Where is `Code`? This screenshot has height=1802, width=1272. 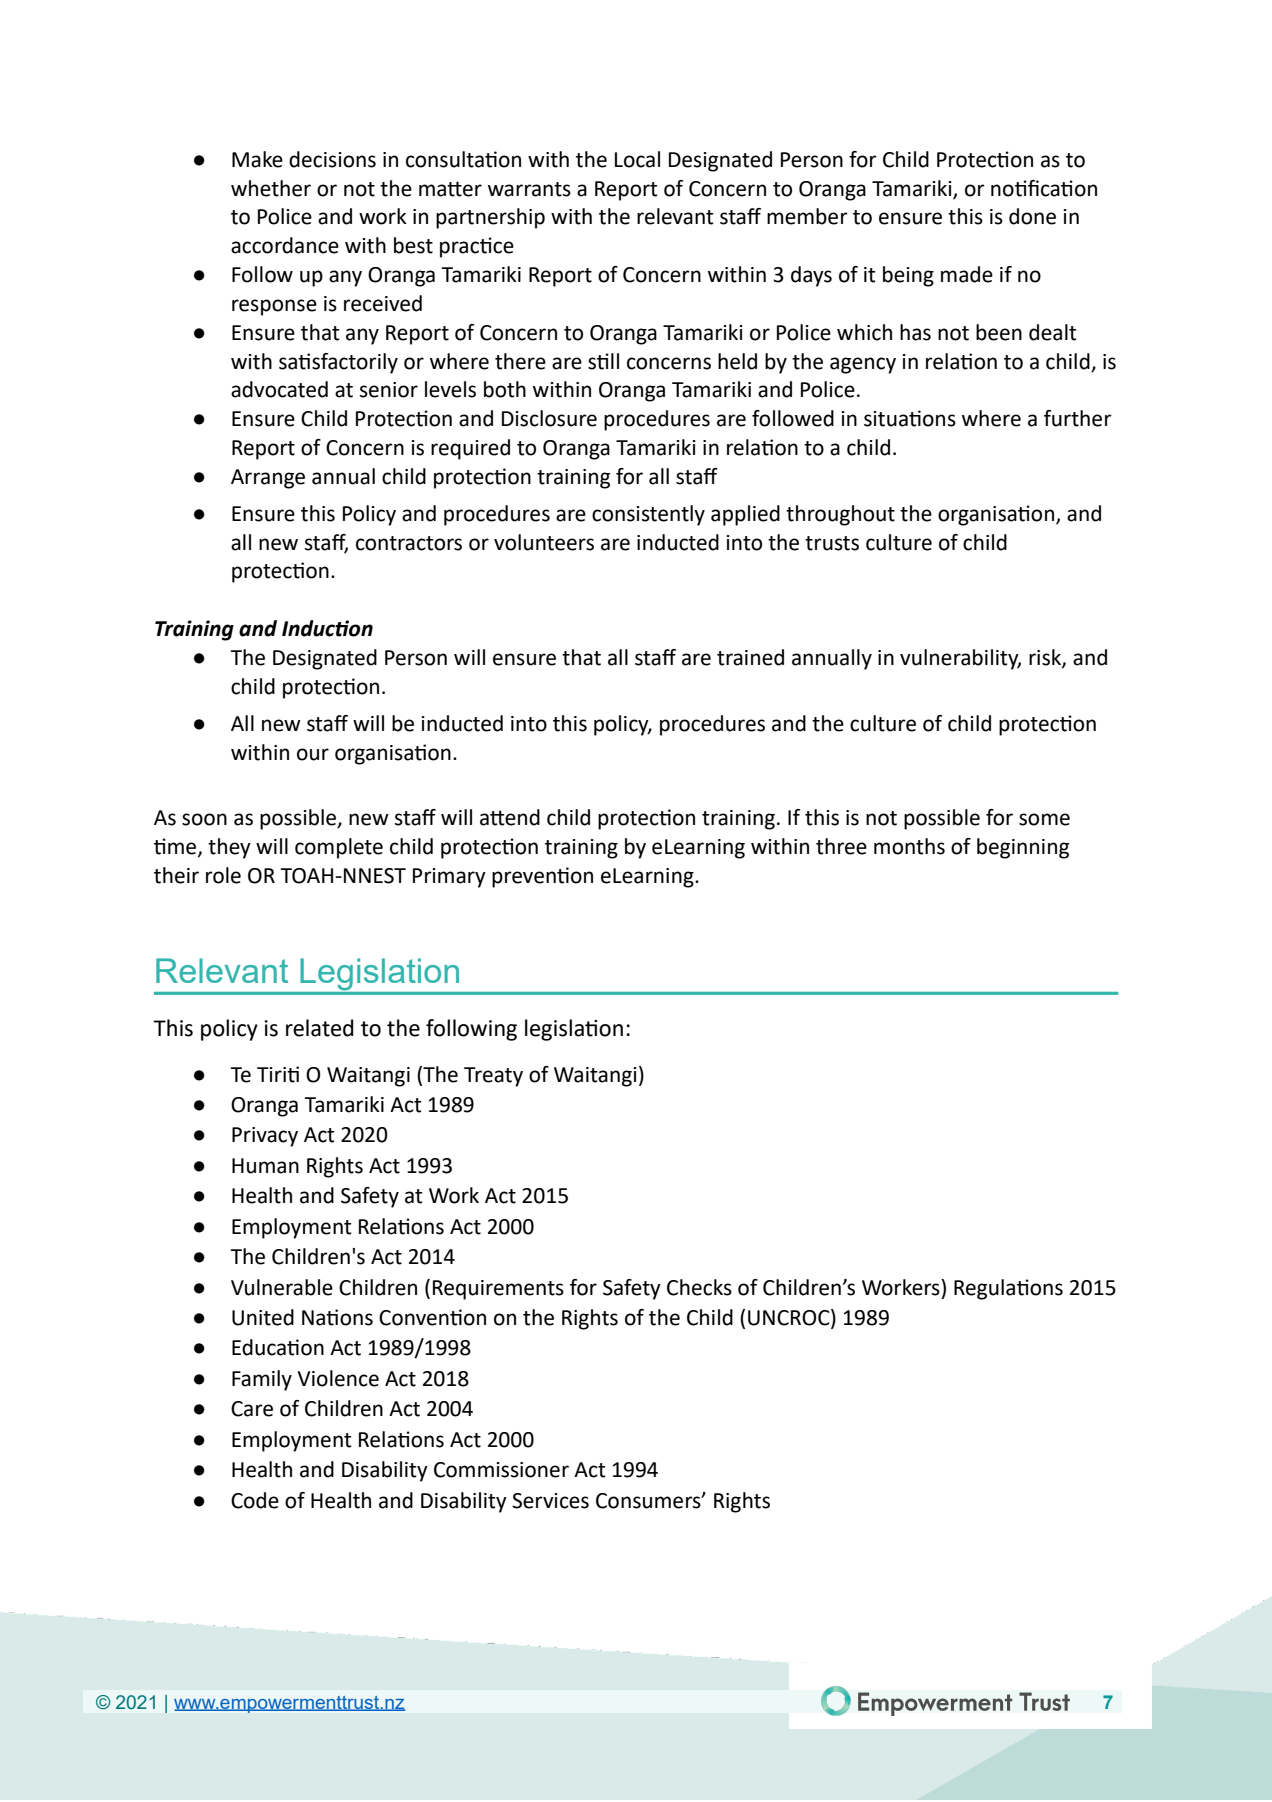
Code is located at coordinates (255, 1500).
